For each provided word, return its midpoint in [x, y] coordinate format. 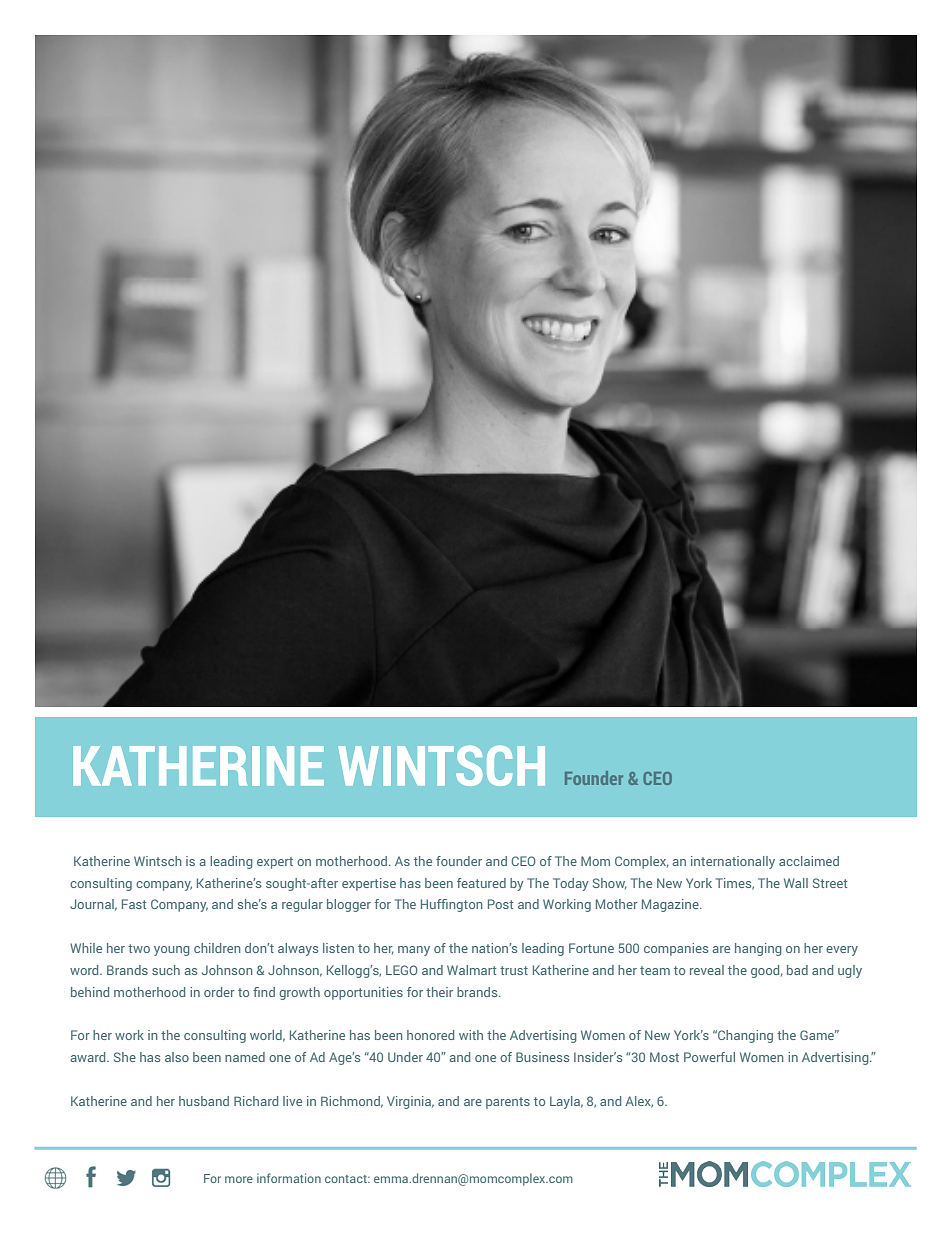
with [471, 1035]
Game [818, 1035]
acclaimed [809, 861]
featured [481, 883]
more [239, 1179]
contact [347, 1179]
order [219, 992]
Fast [134, 904]
